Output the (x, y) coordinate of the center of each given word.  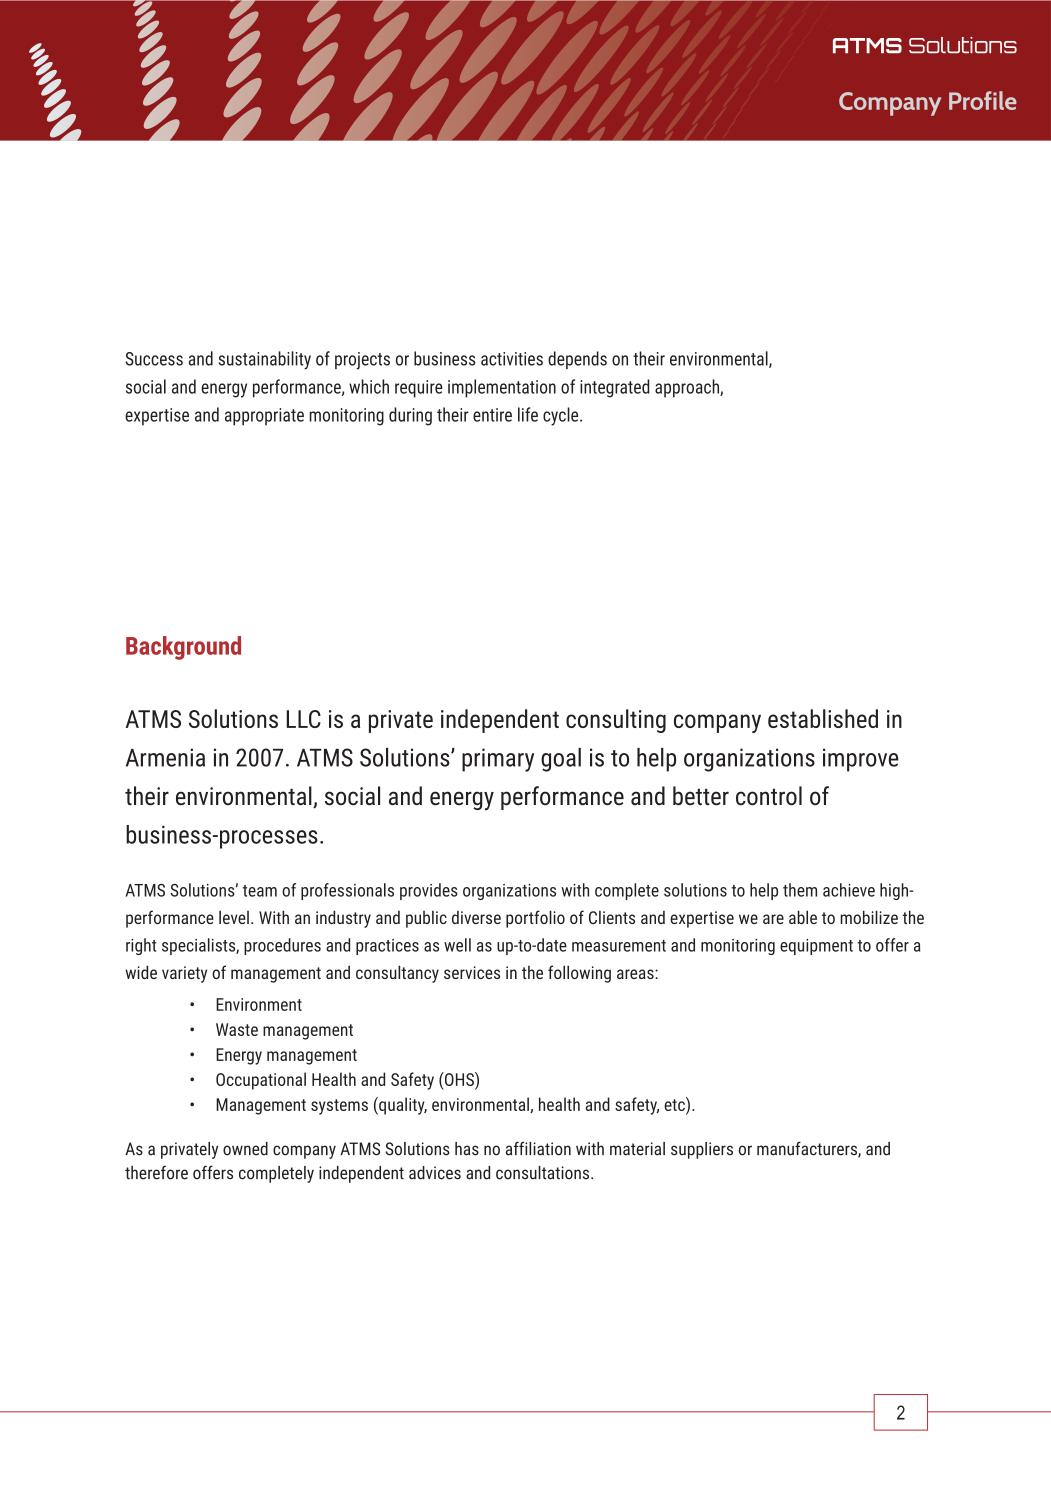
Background (183, 648)
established (823, 718)
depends (577, 360)
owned (245, 1149)
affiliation (538, 1148)
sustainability (265, 360)
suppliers (702, 1150)
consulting (616, 721)
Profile (983, 100)
